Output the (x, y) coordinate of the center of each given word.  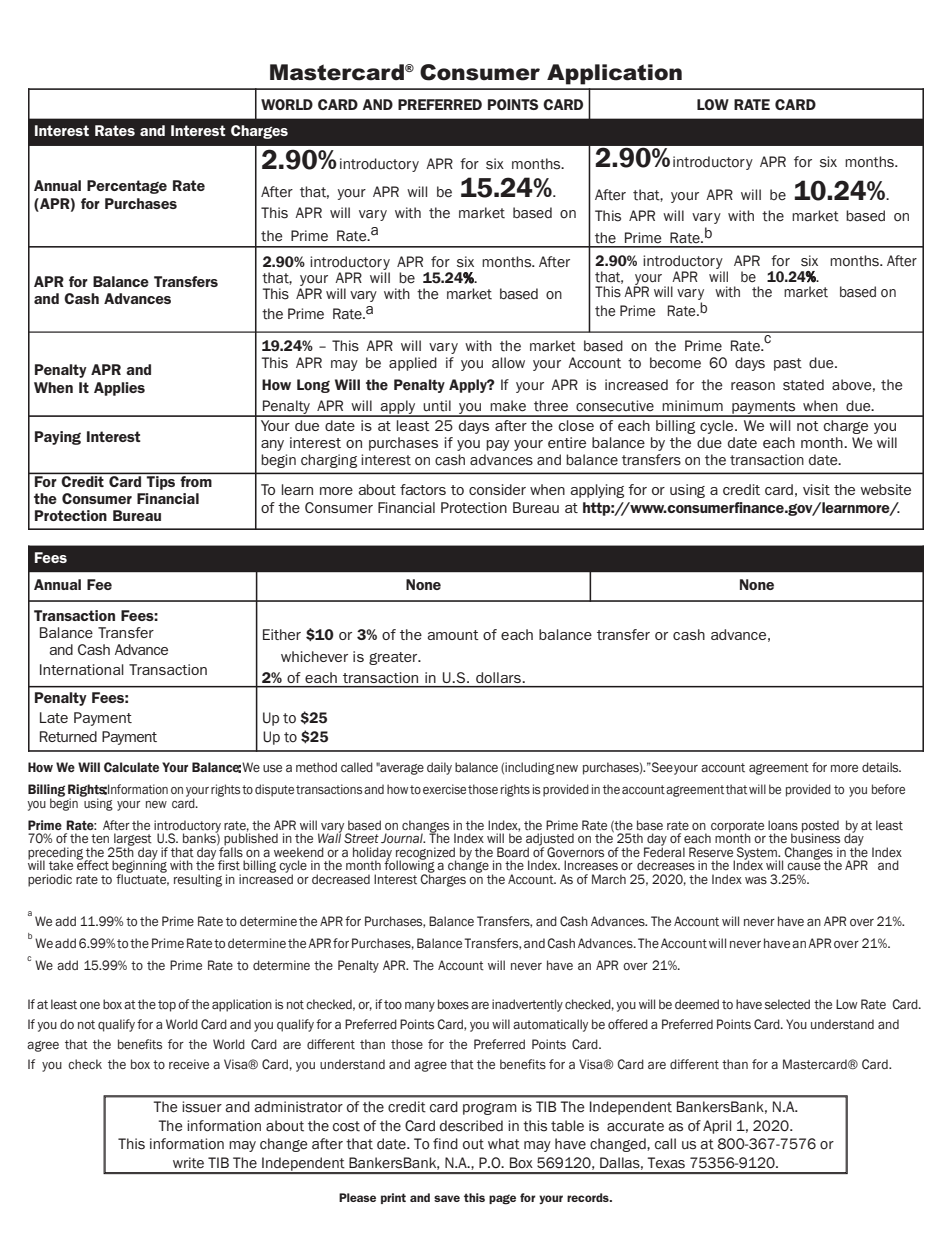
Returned (68, 736)
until (437, 406)
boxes (453, 1004)
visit (816, 489)
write (188, 1163)
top (167, 1006)
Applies (119, 389)
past (788, 364)
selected (787, 1004)
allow (508, 363)
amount (453, 635)
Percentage (127, 187)
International (82, 669)
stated (803, 385)
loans (783, 825)
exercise (444, 789)
